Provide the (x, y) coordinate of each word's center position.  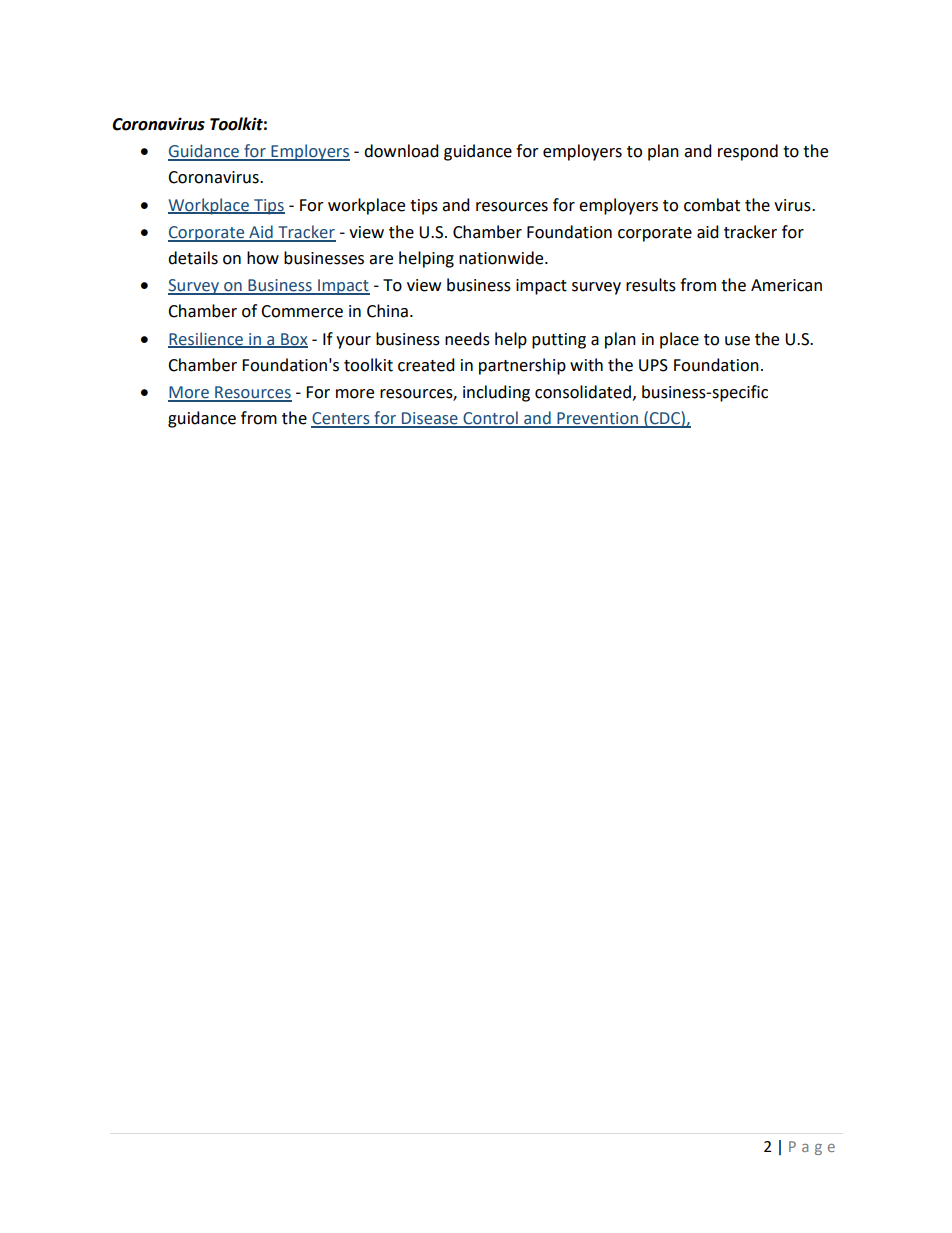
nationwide (502, 258)
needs (467, 339)
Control (490, 419)
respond (748, 152)
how (263, 258)
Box (293, 340)
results (651, 285)
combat (712, 205)
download (401, 151)
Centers (341, 419)
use (737, 341)
